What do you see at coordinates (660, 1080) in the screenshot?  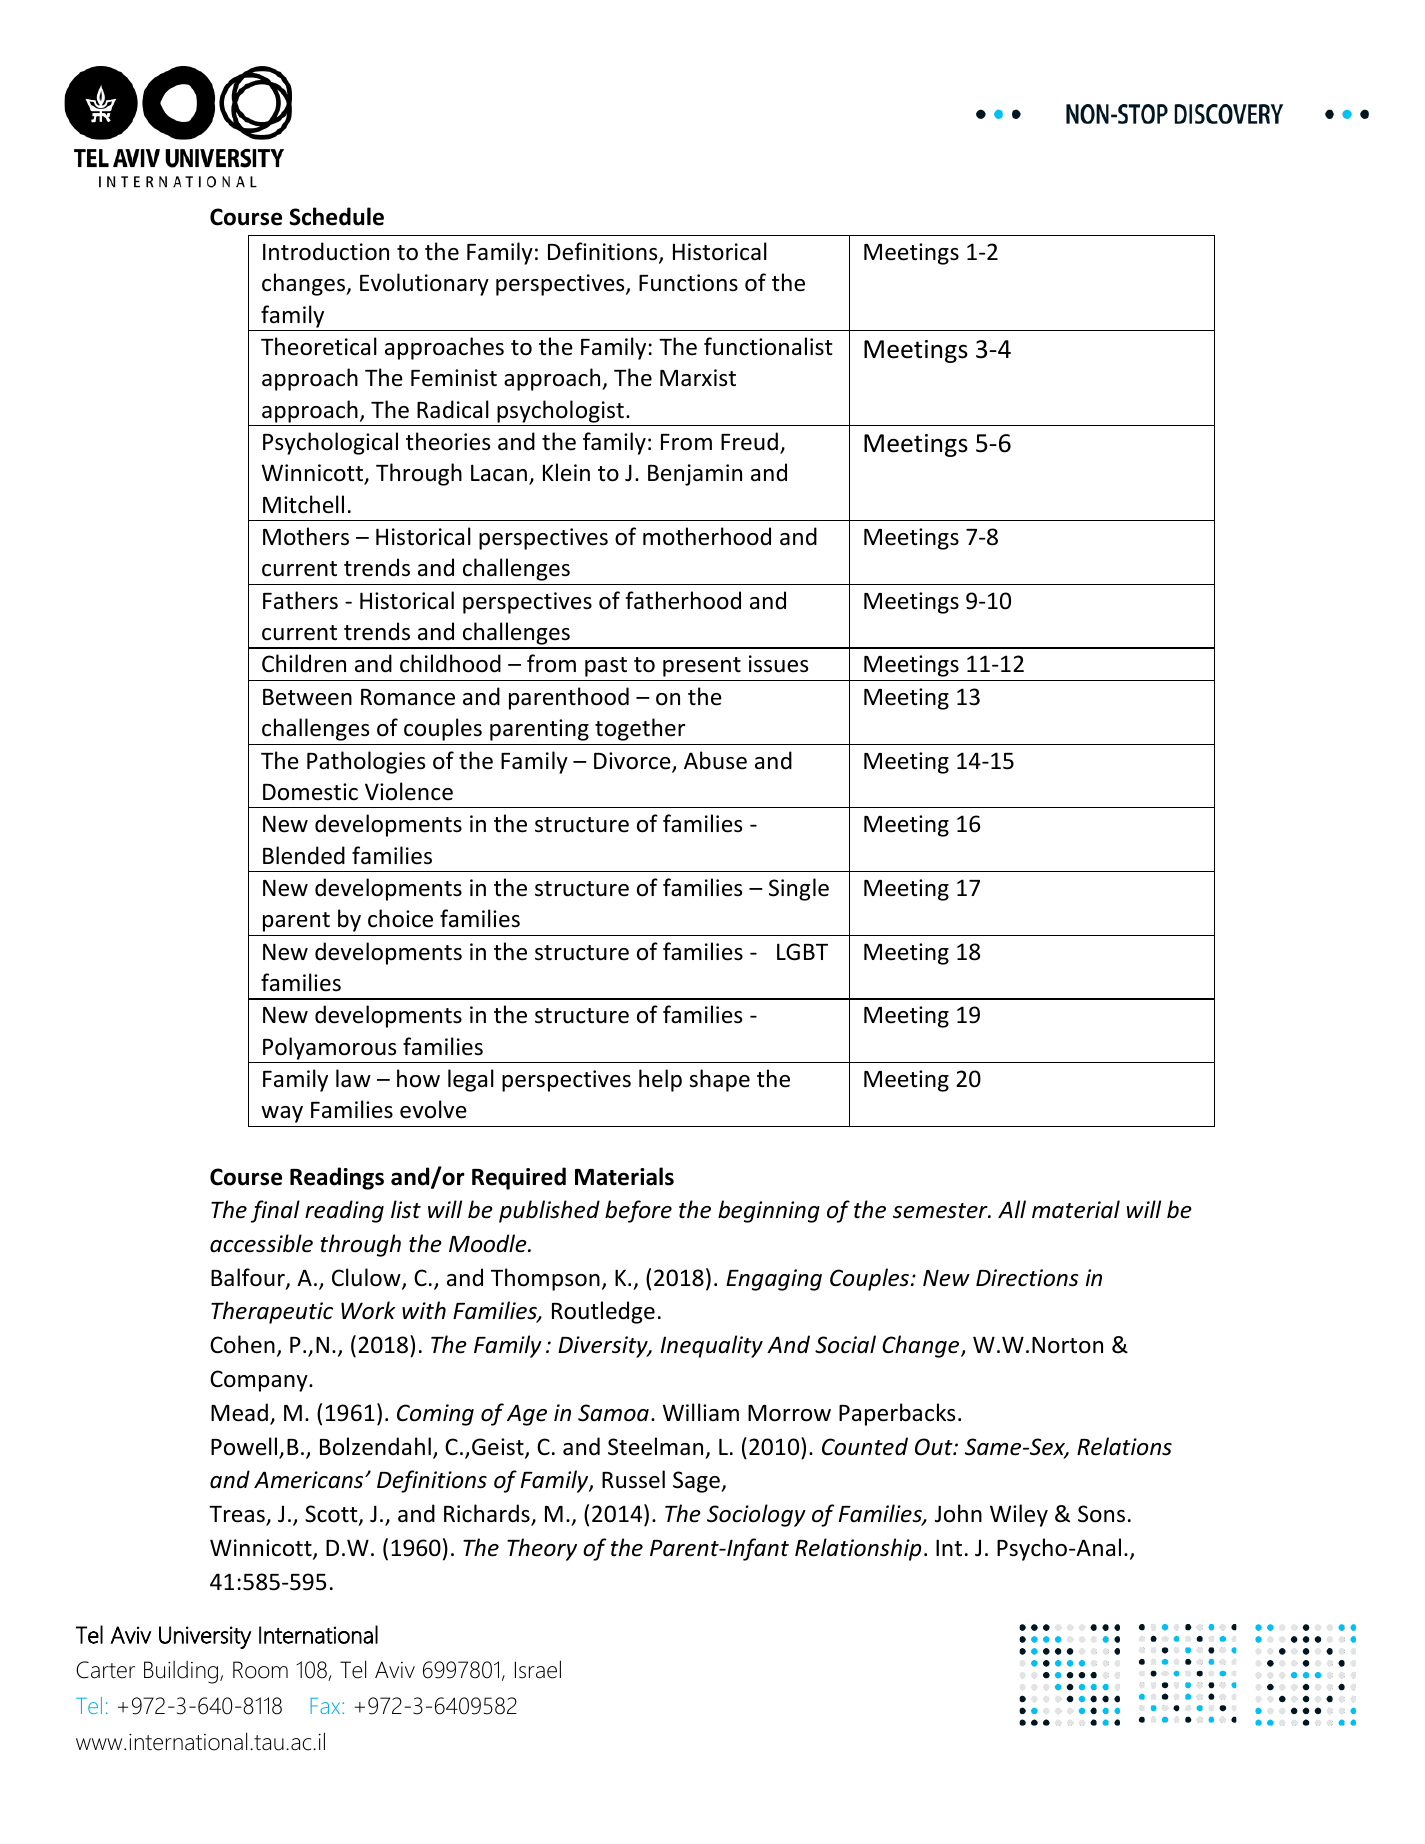 I see `help` at bounding box center [660, 1080].
